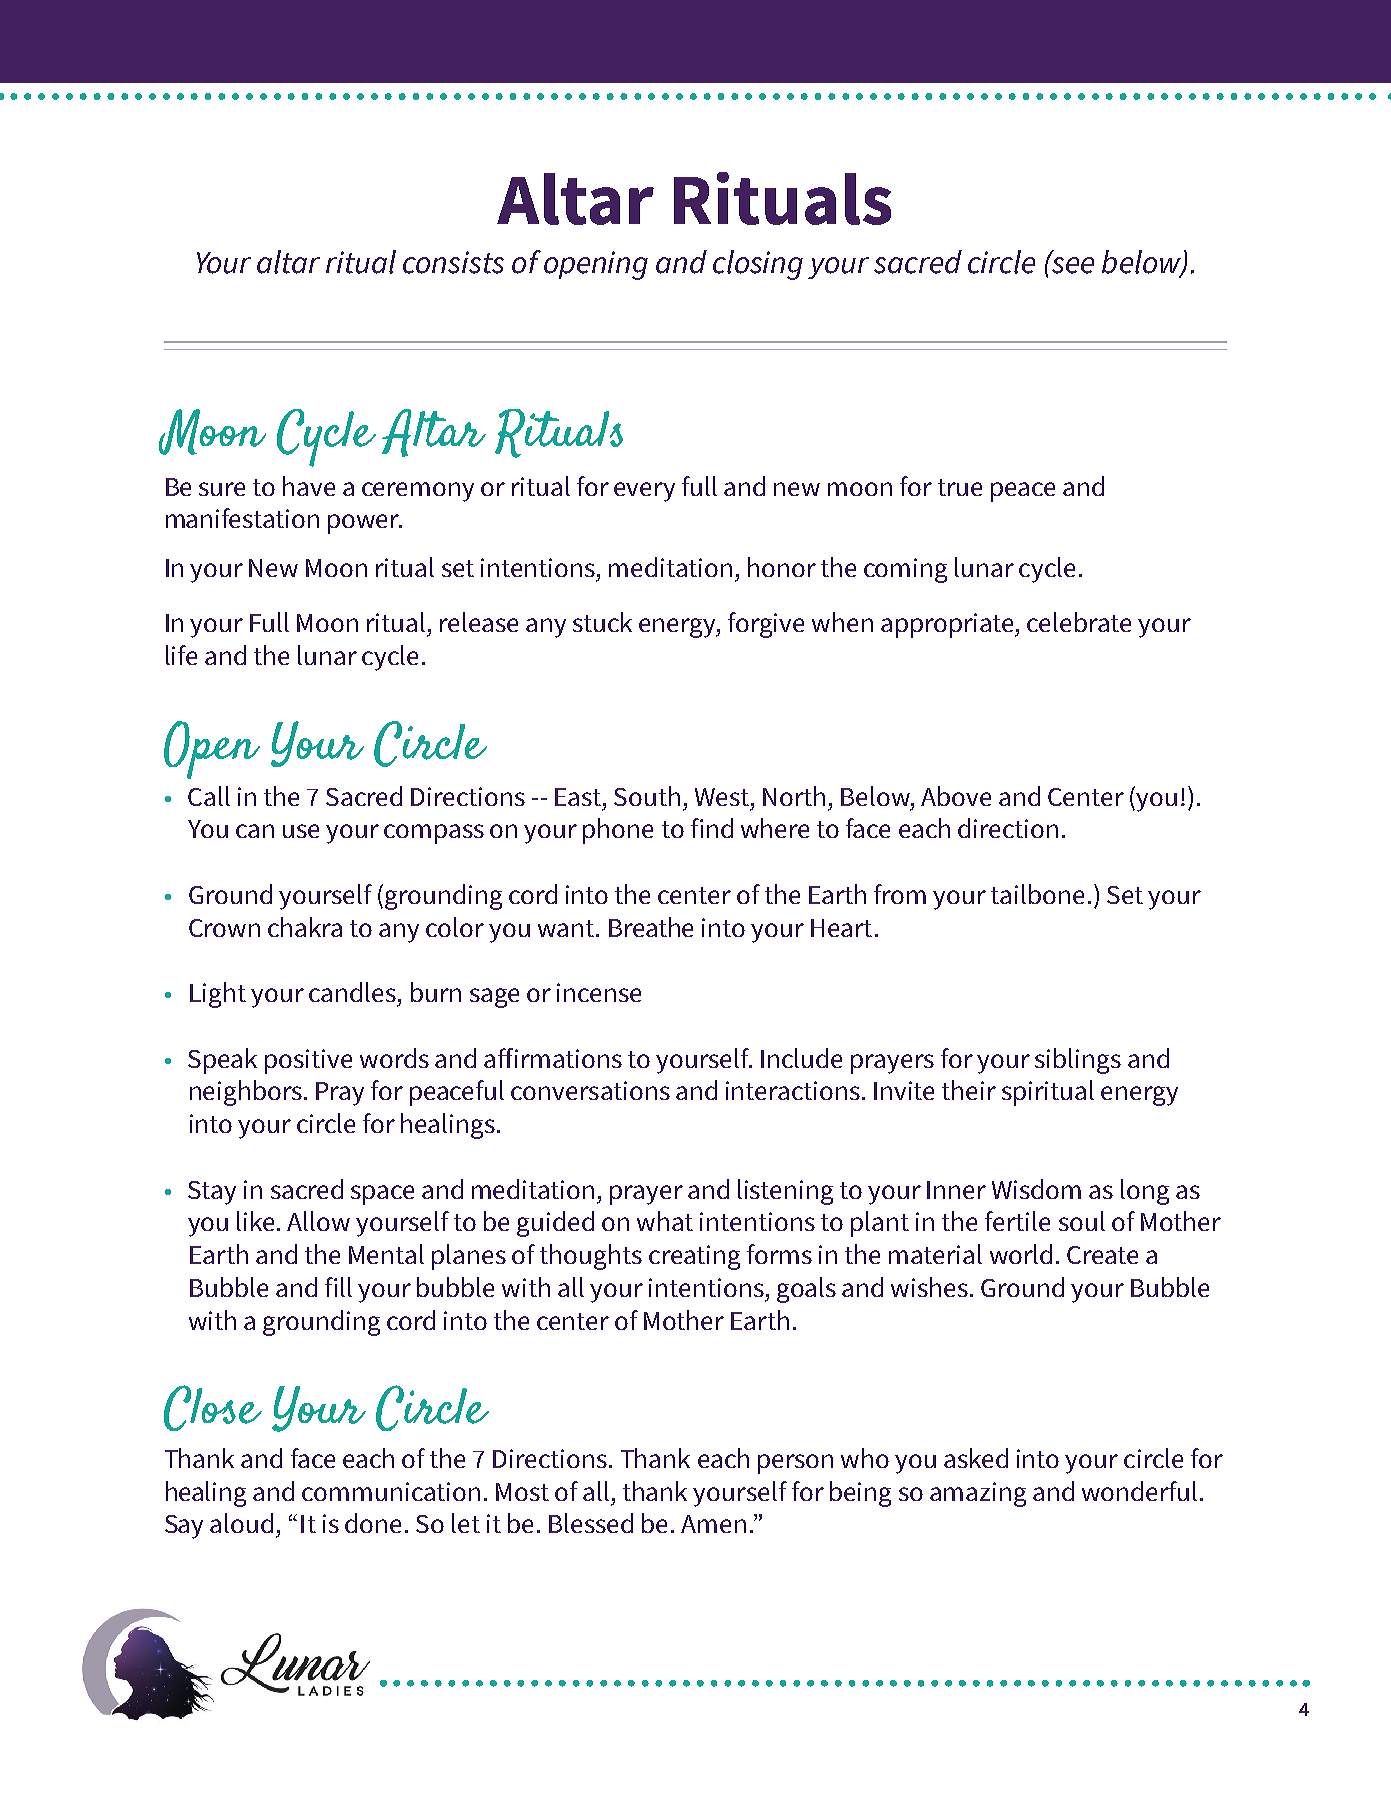 This screenshot has height=1801, width=1391. What do you see at coordinates (651, 927) in the screenshot?
I see `Breathe` at bounding box center [651, 927].
